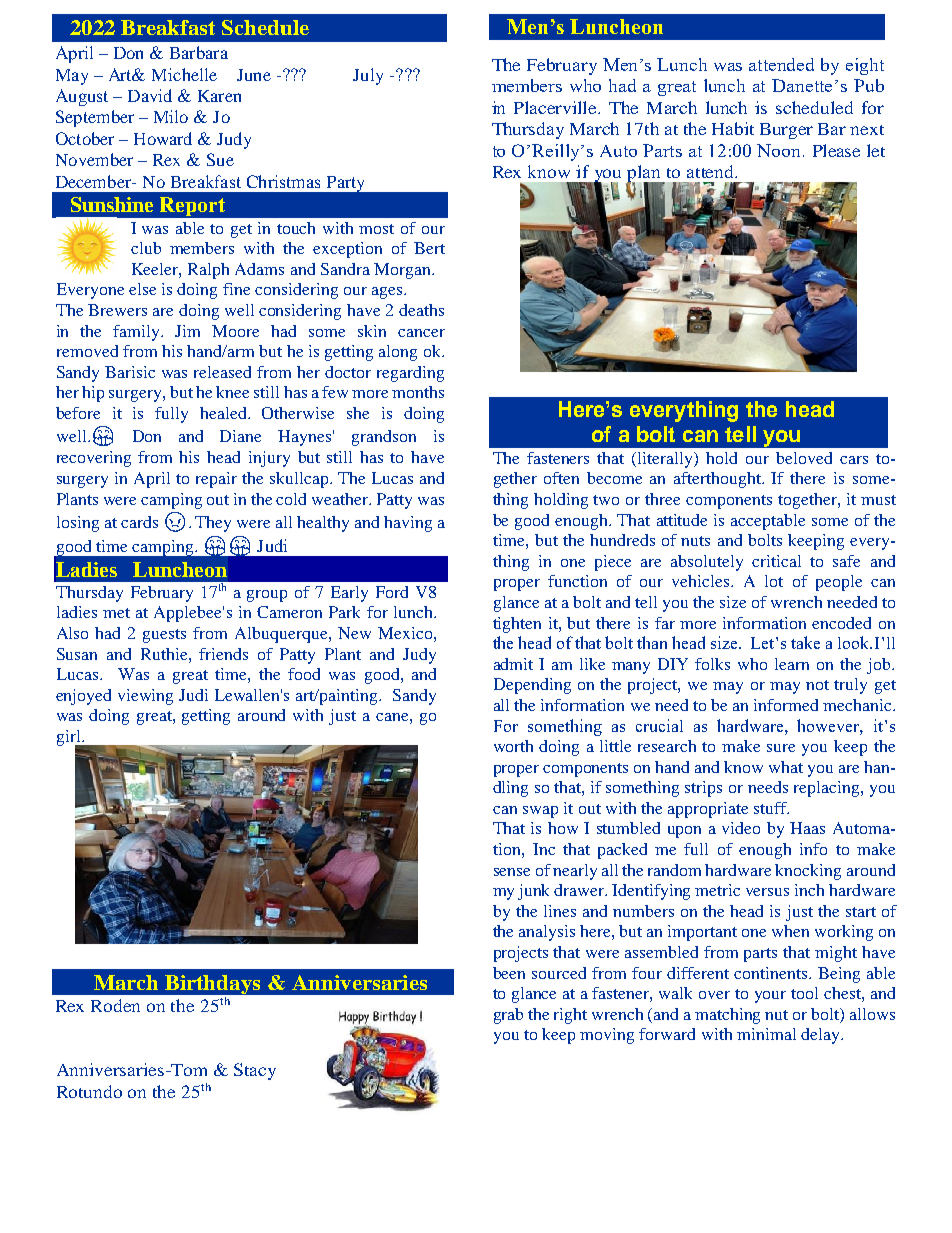  What do you see at coordinates (184, 74) in the screenshot?
I see `Michelle` at bounding box center [184, 74].
